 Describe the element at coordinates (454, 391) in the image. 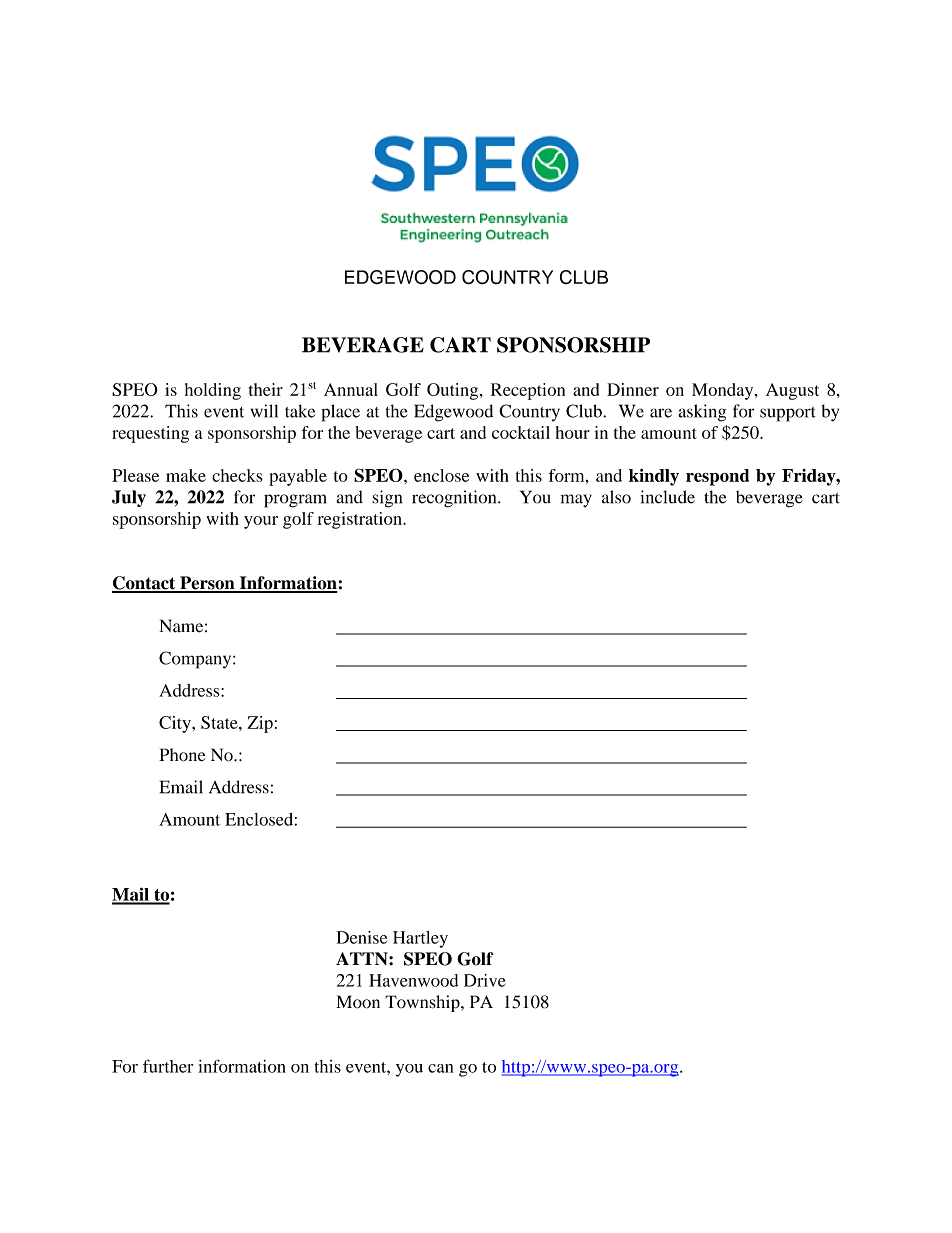

I see `Outing` at that location.
